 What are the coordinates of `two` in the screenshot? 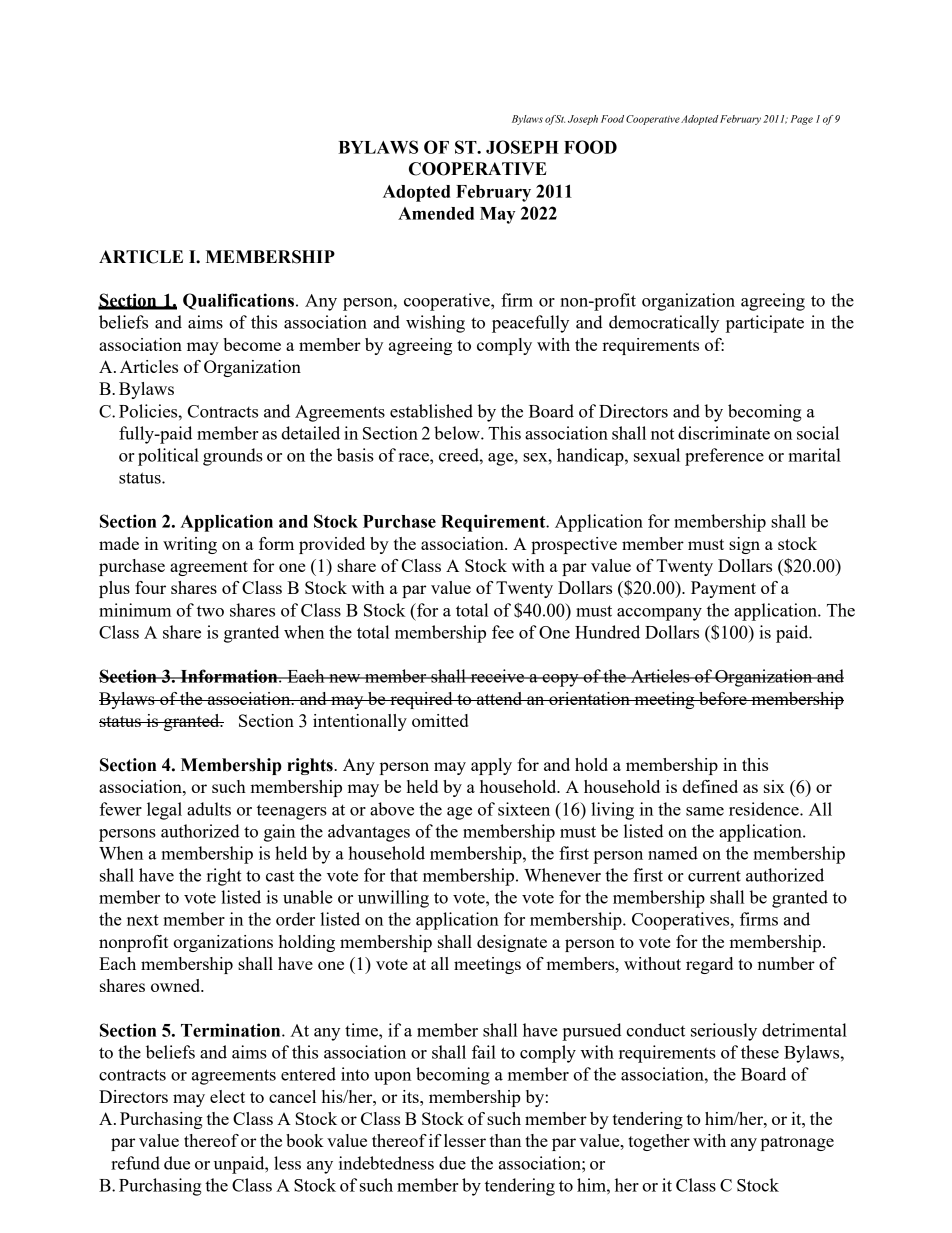 It's located at (210, 611).
